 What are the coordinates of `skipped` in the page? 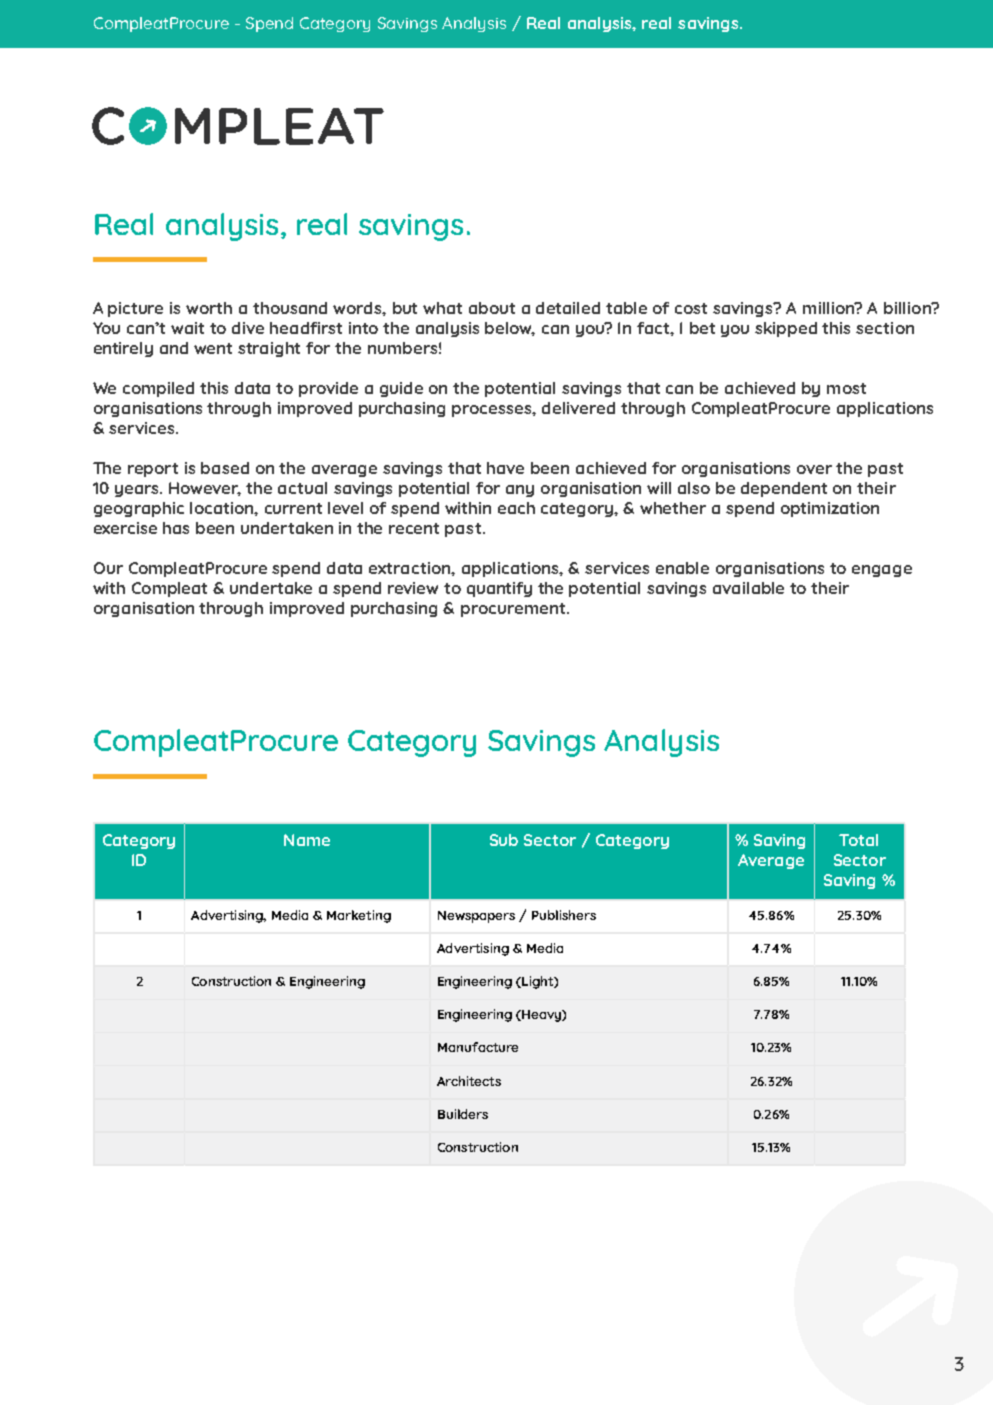 It's located at (786, 329).
